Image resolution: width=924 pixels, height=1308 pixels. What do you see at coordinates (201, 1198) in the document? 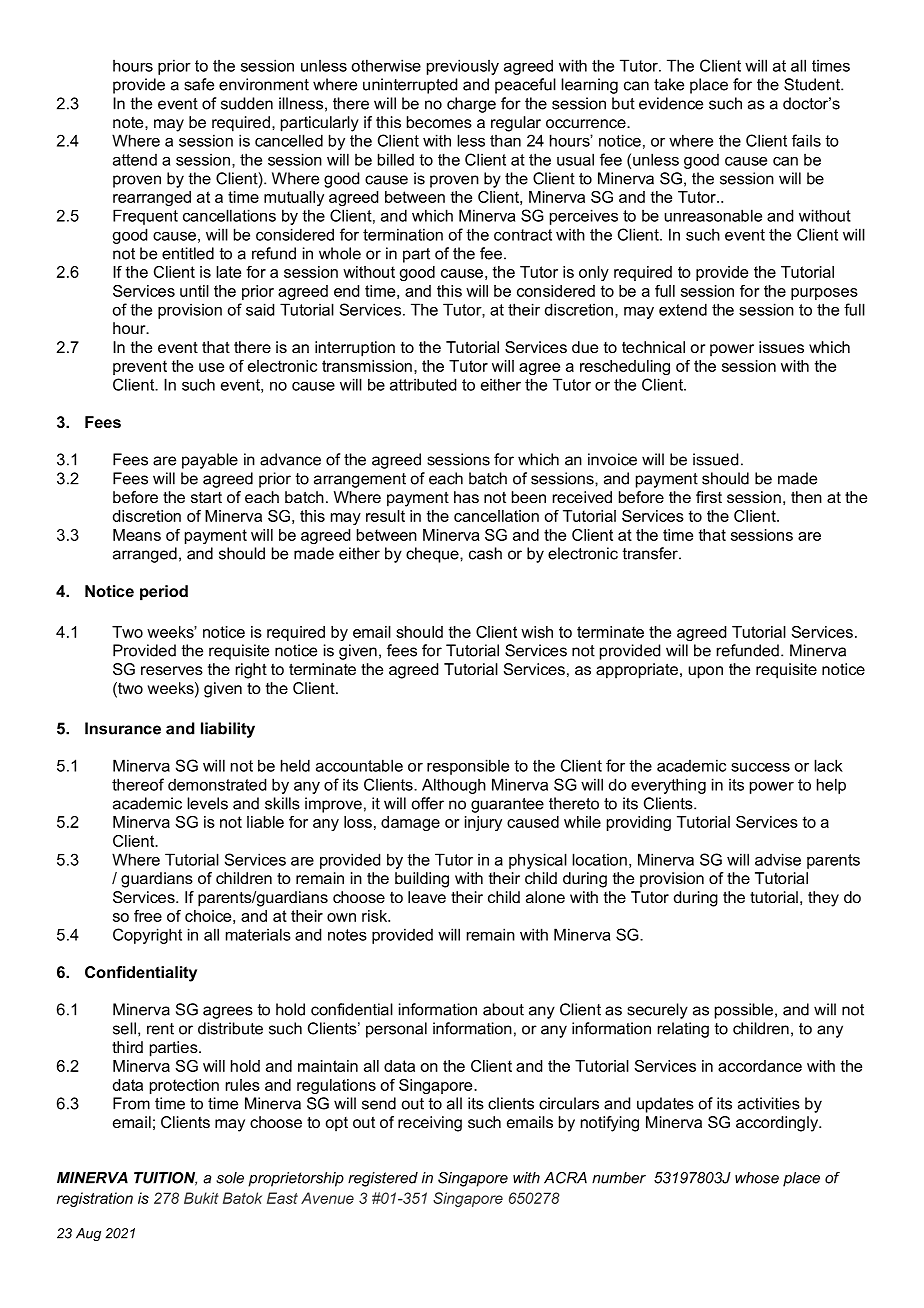
I see `Bukit` at bounding box center [201, 1198].
